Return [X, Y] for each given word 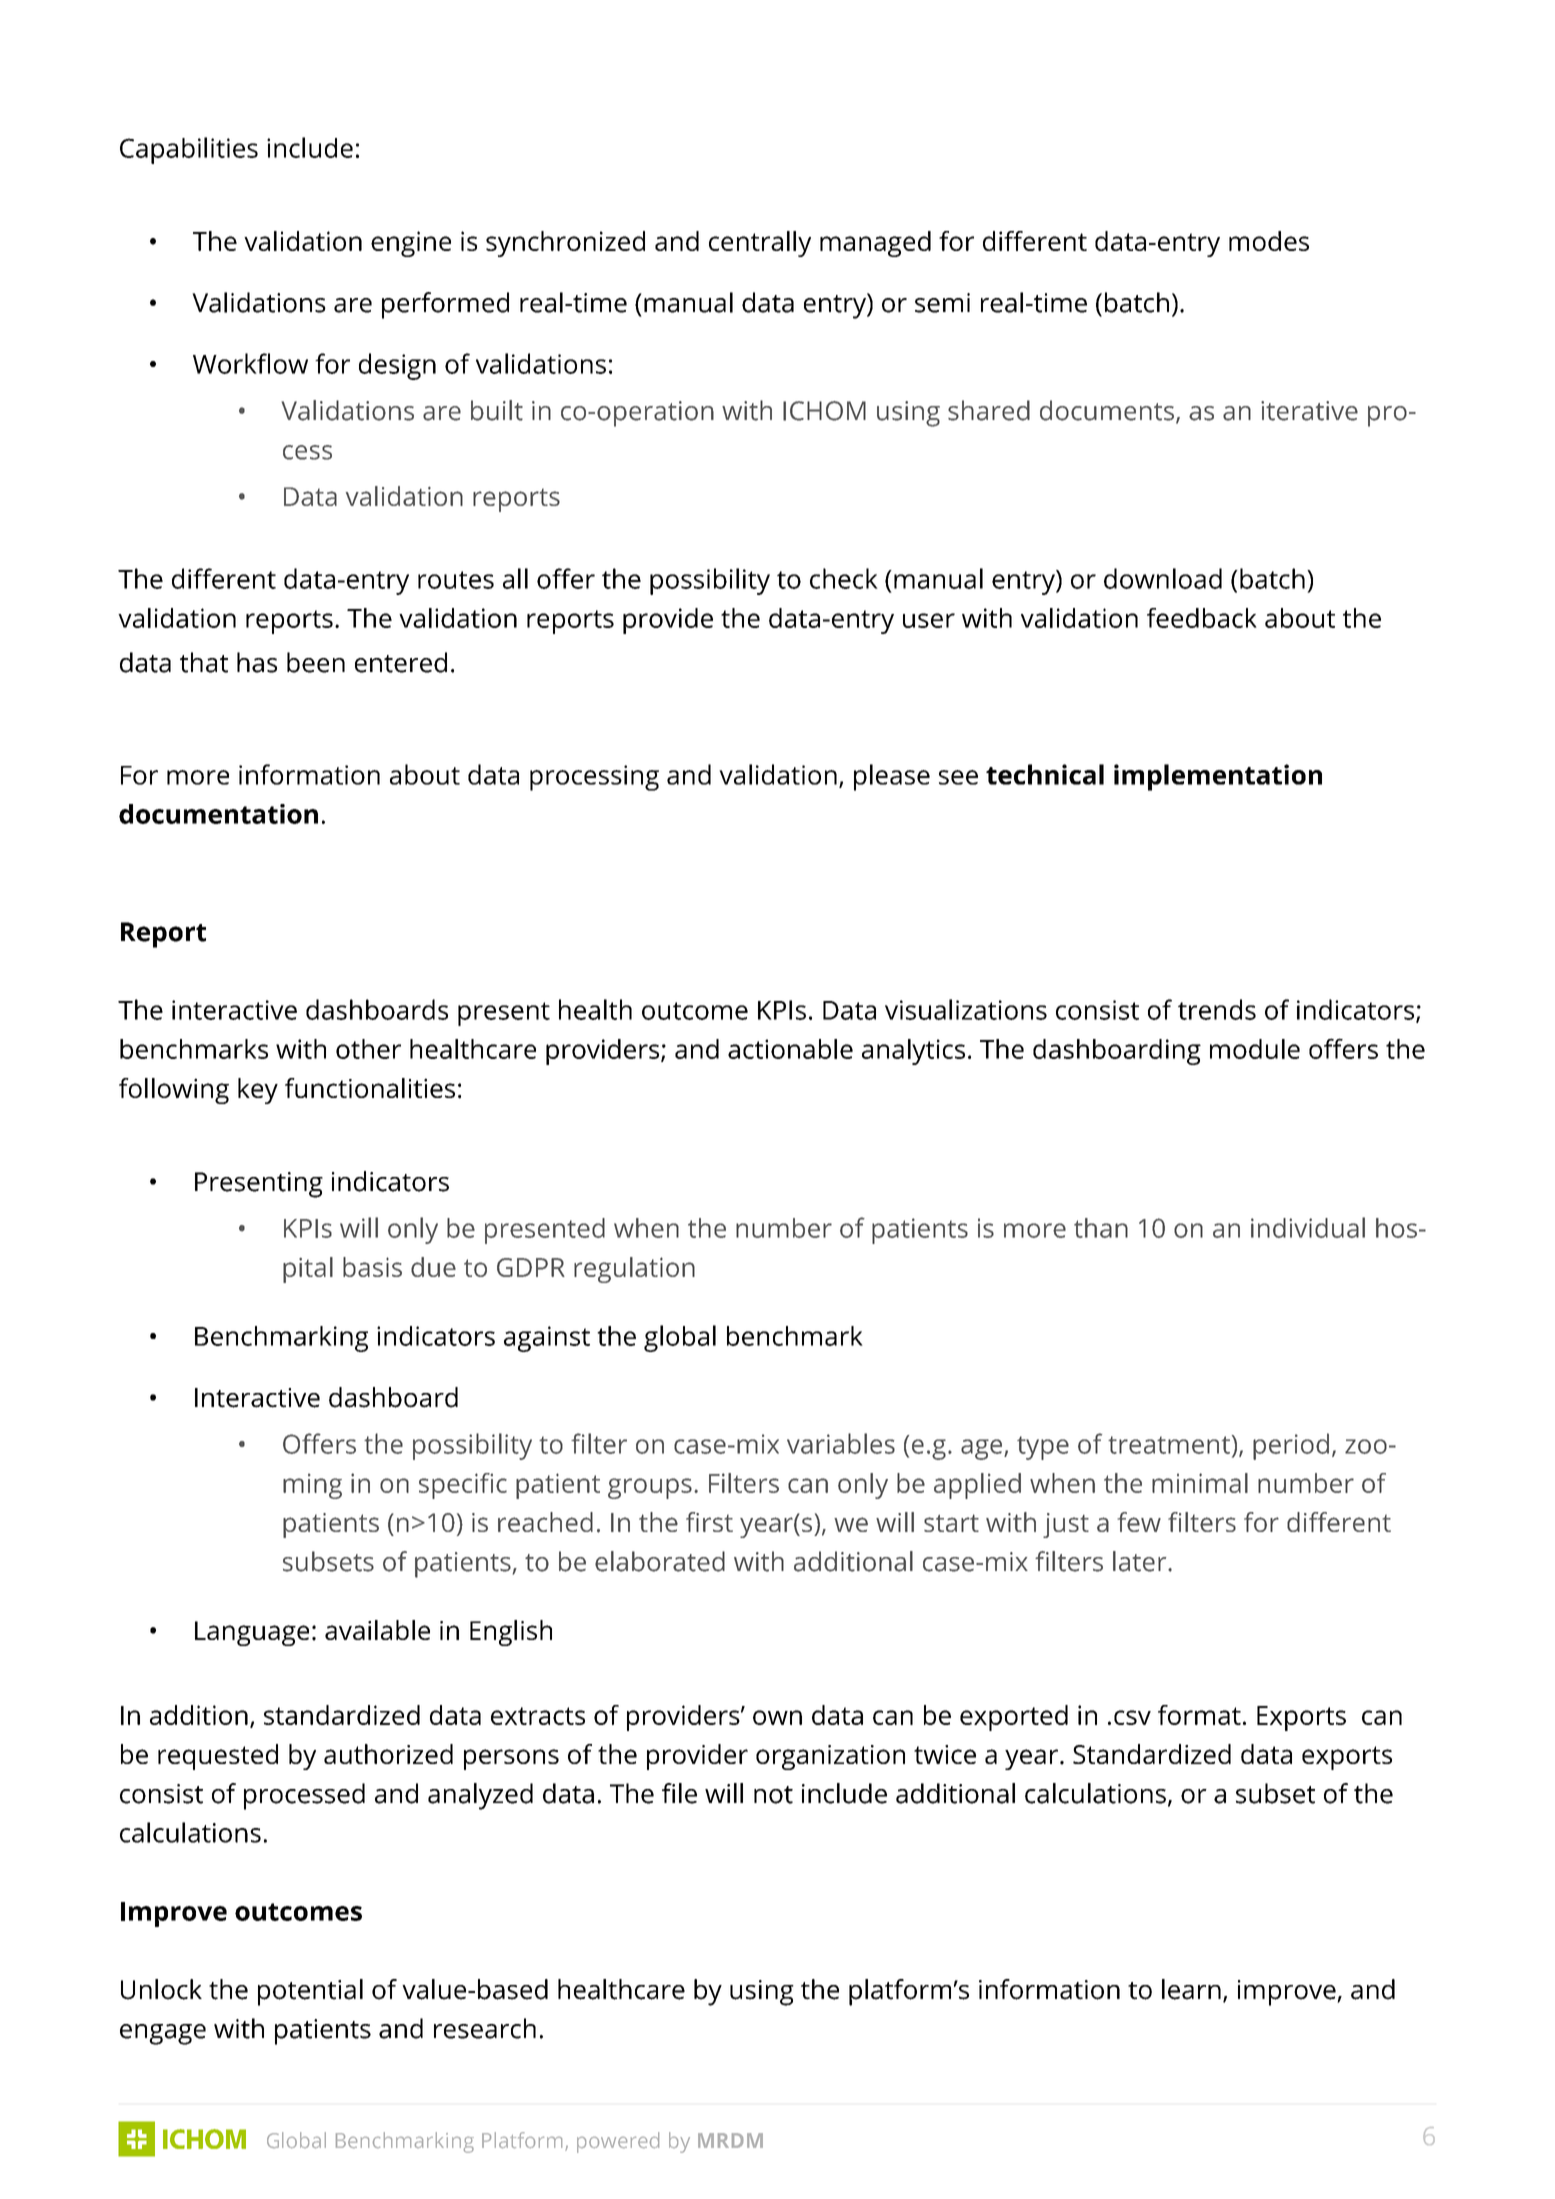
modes [1269, 241]
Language [252, 1633]
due [433, 1267]
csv [1132, 1717]
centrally [760, 244]
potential [310, 1992]
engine [411, 244]
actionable [790, 1049]
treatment [1169, 1445]
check [844, 578]
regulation [634, 1270]
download [1163, 578]
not [773, 1795]
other [368, 1049]
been [316, 662]
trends [1217, 1009]
